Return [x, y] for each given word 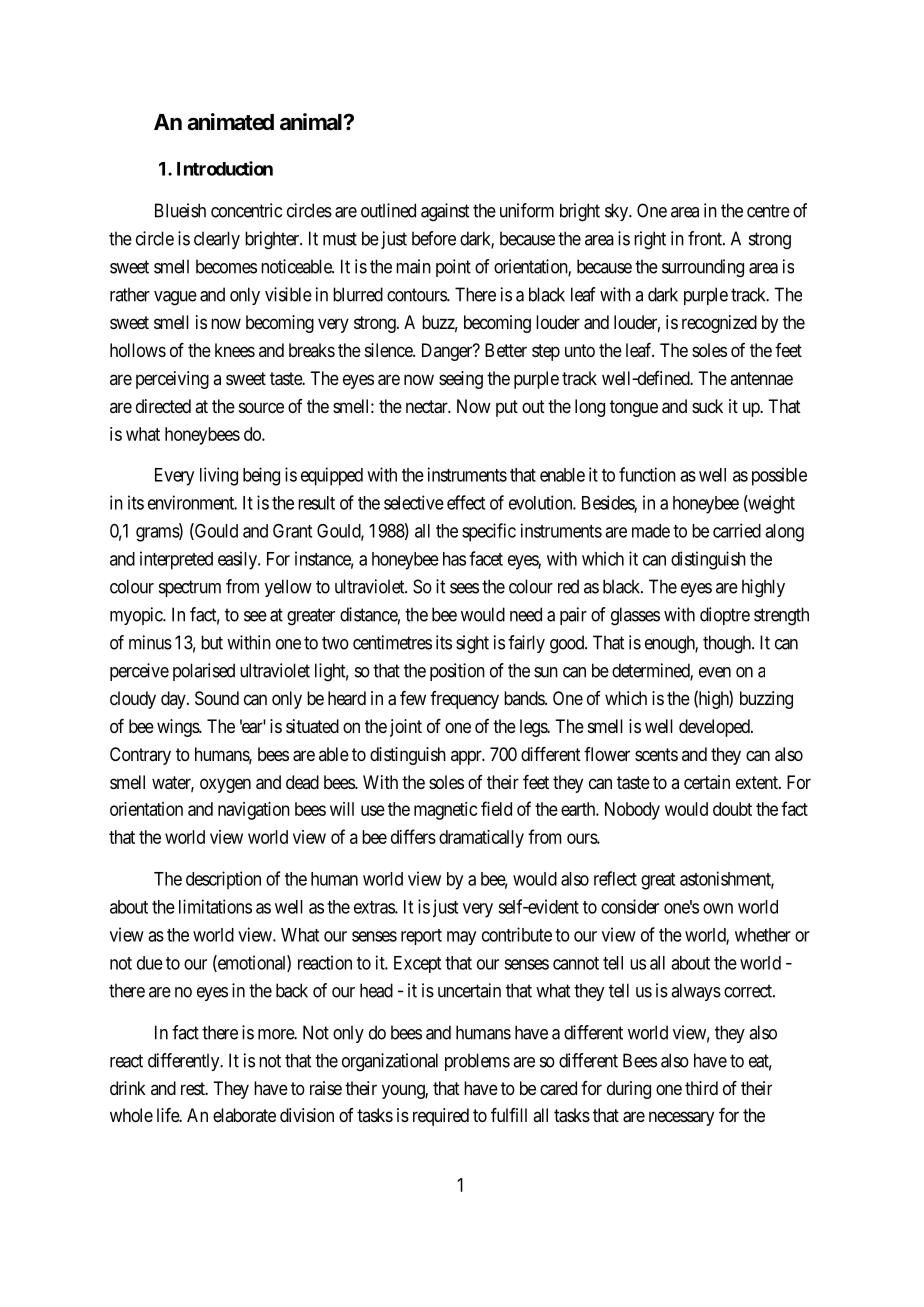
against [445, 212]
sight [472, 644]
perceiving [172, 380]
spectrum [190, 588]
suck [707, 406]
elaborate [244, 1115]
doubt [732, 809]
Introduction [225, 168]
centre [768, 211]
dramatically [481, 839]
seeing [461, 380]
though [728, 644]
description [223, 880]
